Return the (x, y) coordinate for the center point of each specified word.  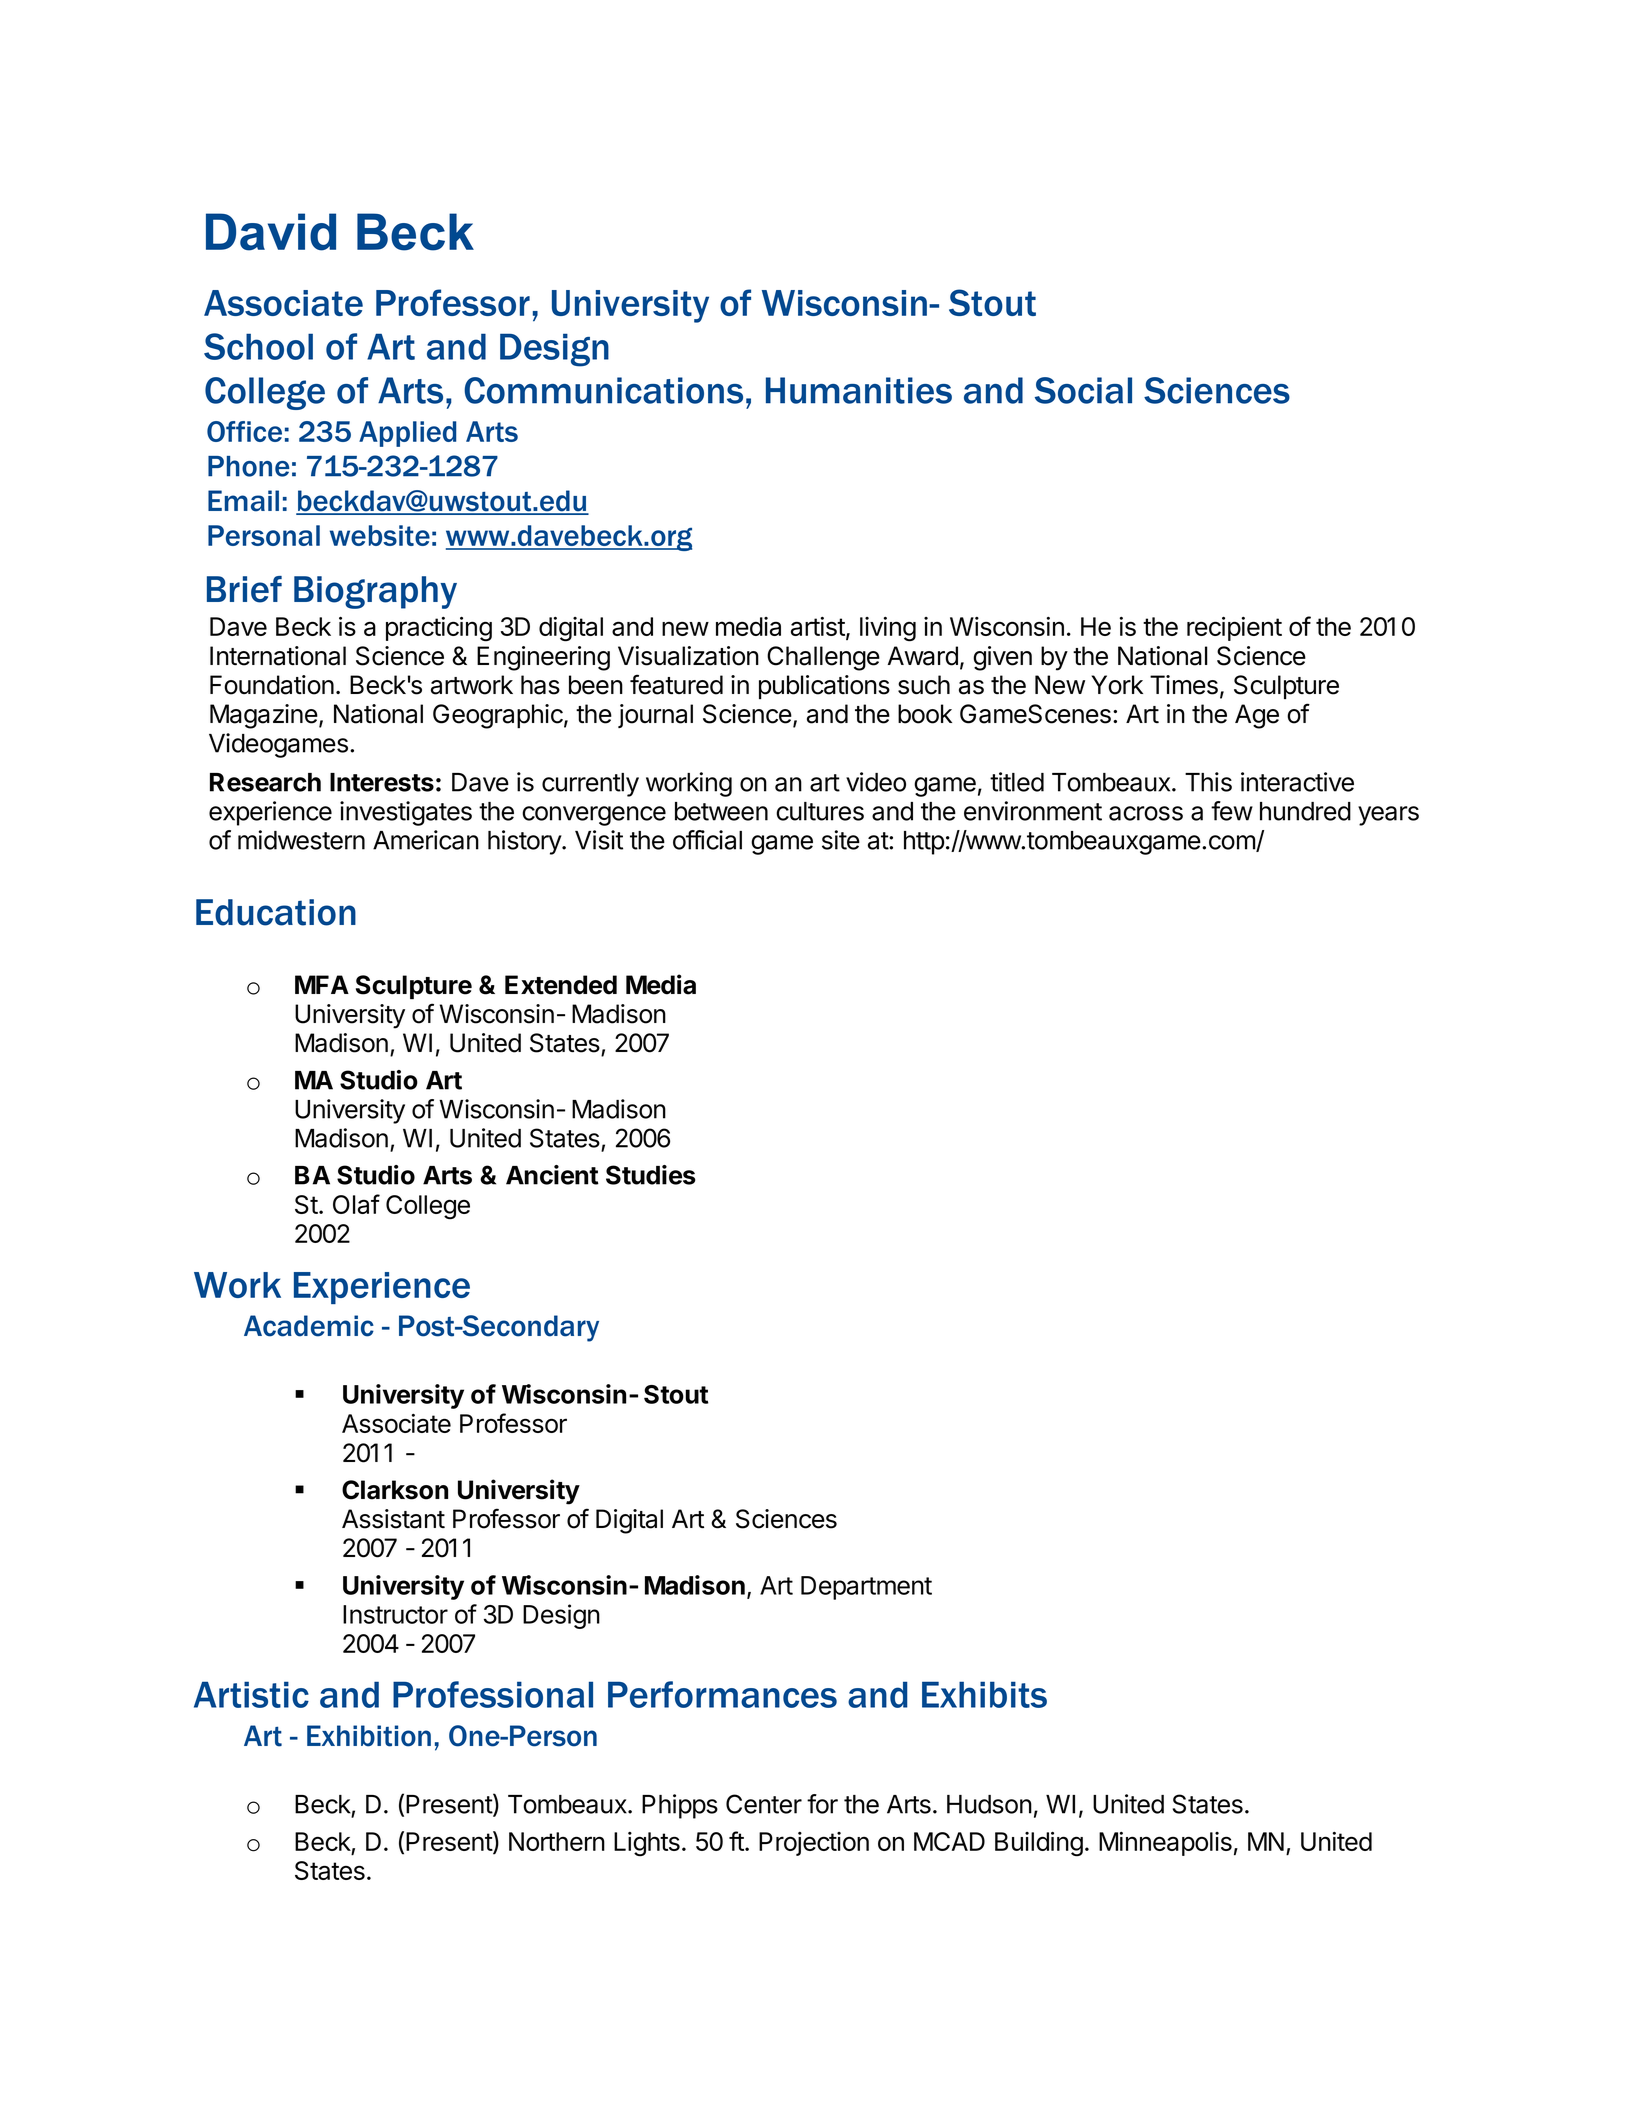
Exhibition (369, 1736)
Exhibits (984, 1694)
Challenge (823, 658)
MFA (322, 984)
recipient (1234, 629)
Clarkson (395, 1490)
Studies (651, 1175)
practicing (439, 629)
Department (866, 1588)
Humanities (859, 390)
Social (1083, 390)
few (1232, 811)
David (271, 232)
